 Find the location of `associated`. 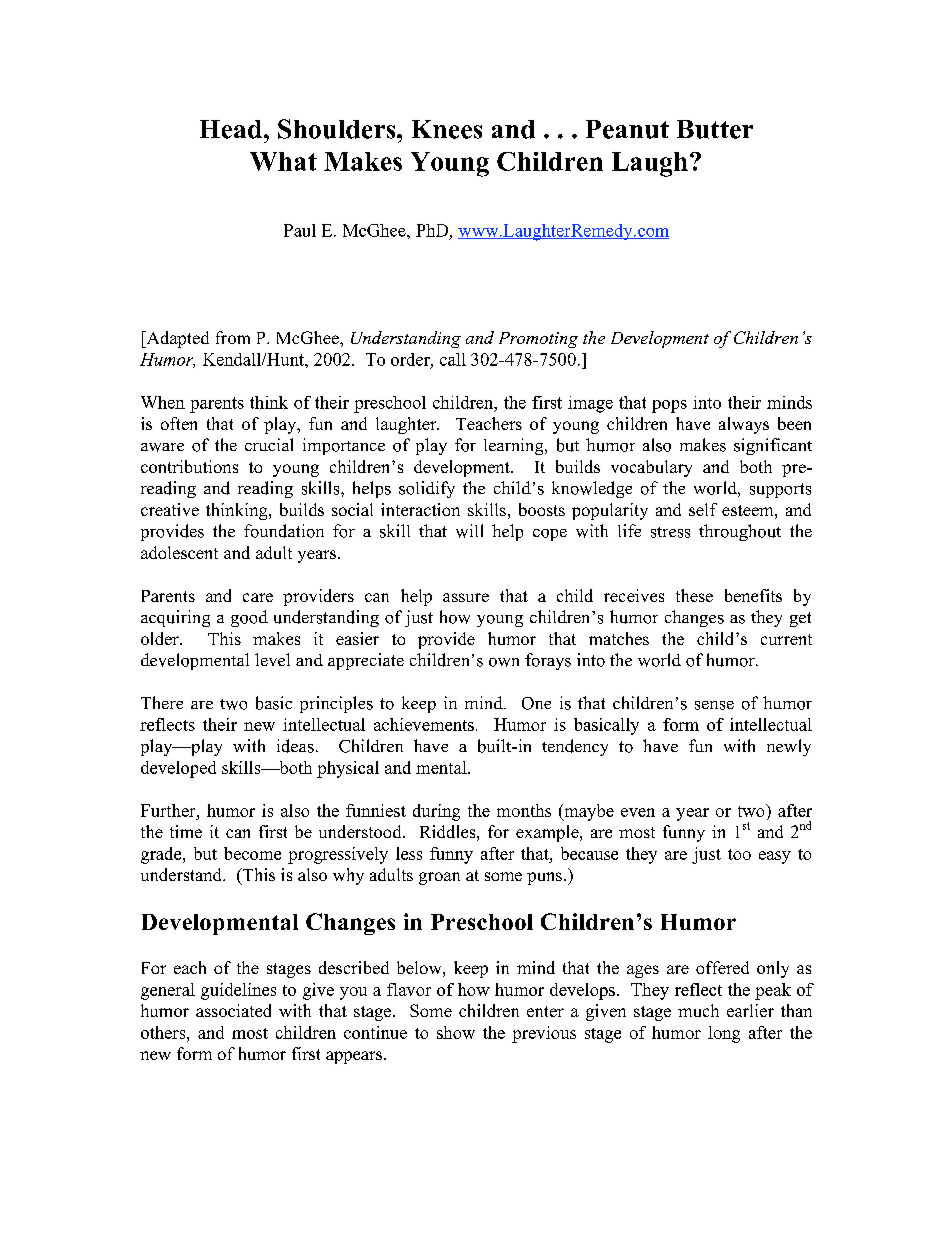

associated is located at coordinates (233, 1010).
